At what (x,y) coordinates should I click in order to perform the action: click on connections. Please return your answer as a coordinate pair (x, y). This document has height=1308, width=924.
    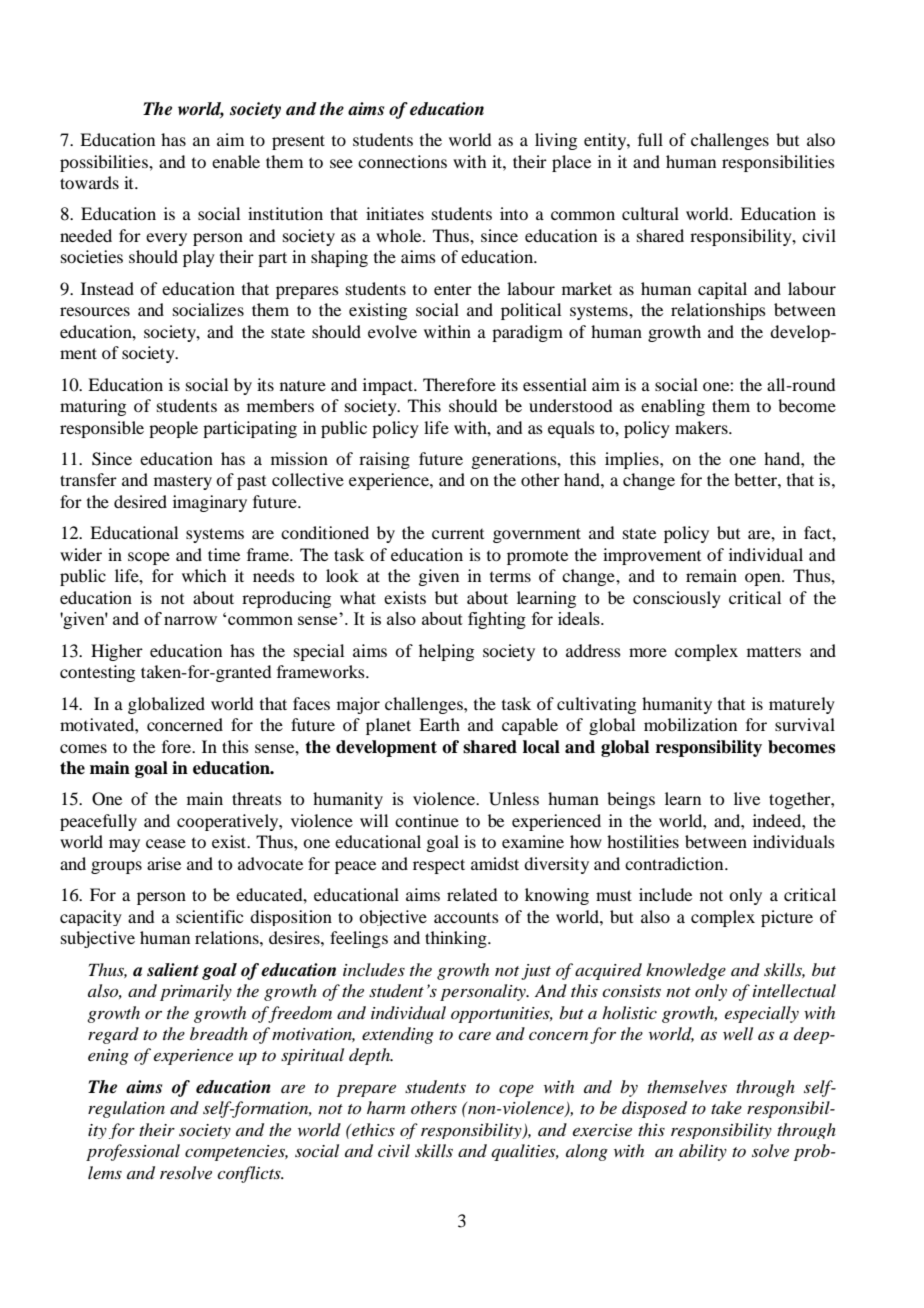
    Looking at the image, I should click on (402, 161).
